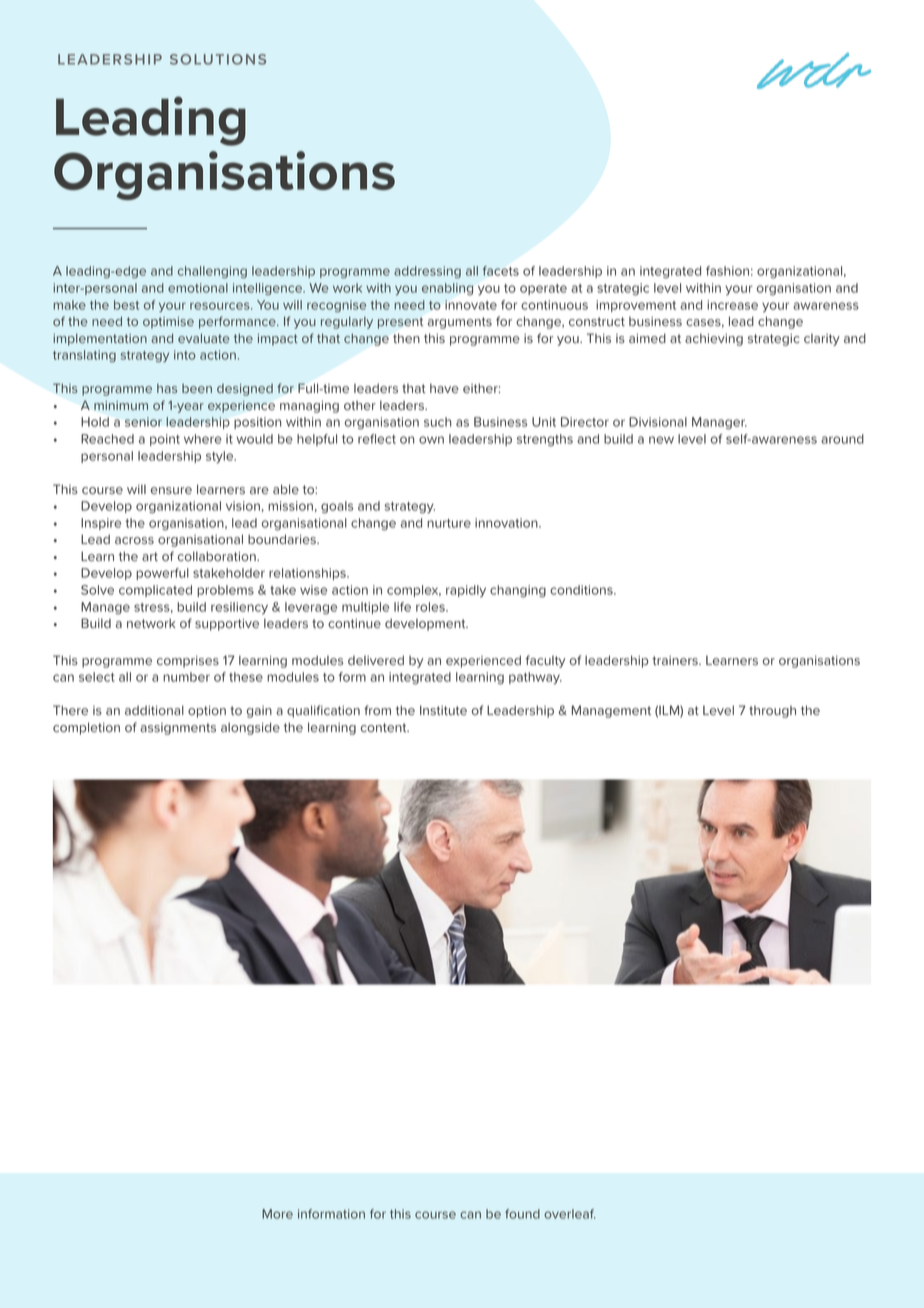 This document has height=1308, width=924. Describe the element at coordinates (185, 355) in the document. I see `into` at that location.
